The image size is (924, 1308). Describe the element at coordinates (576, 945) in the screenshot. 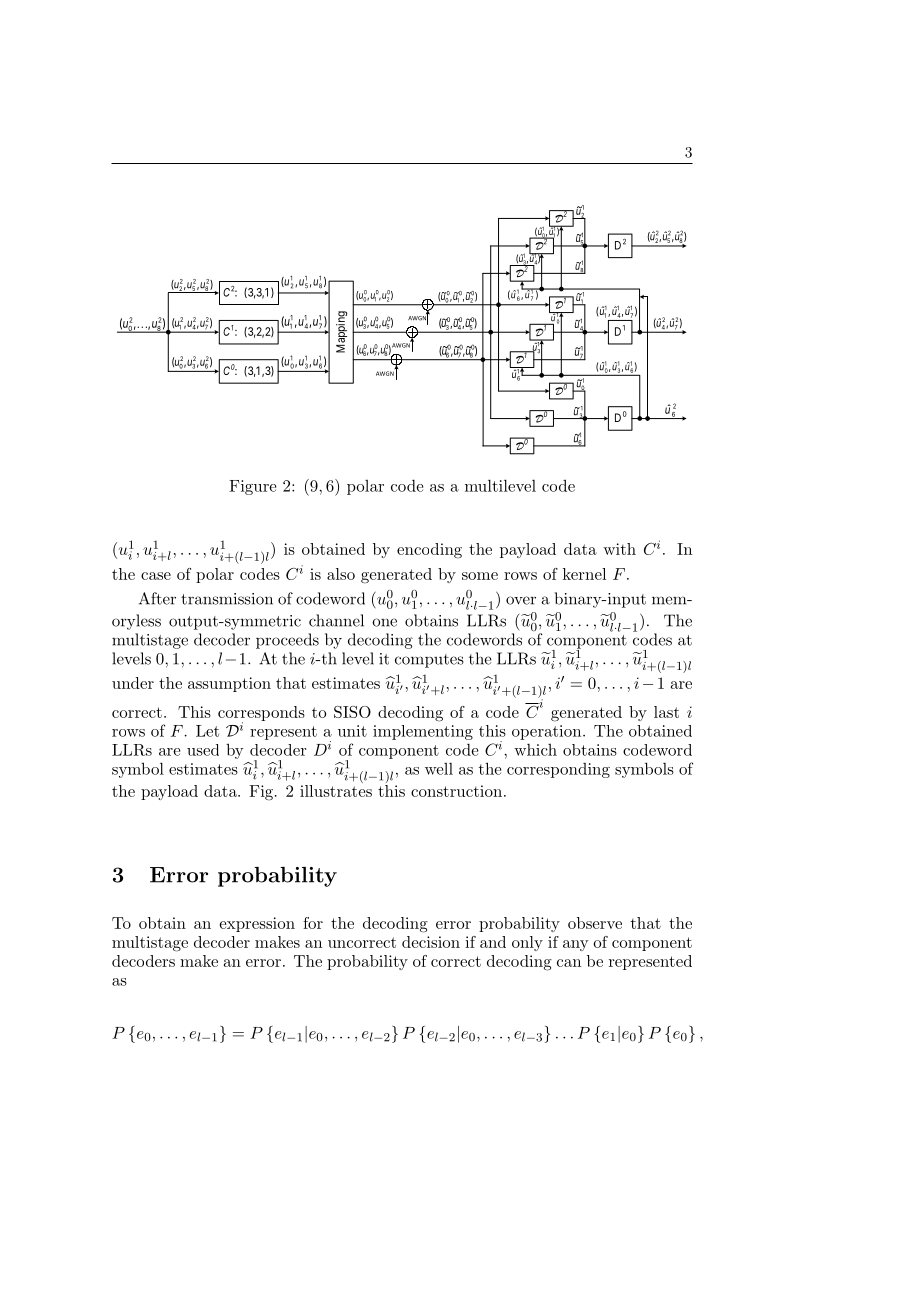

I see `any` at that location.
